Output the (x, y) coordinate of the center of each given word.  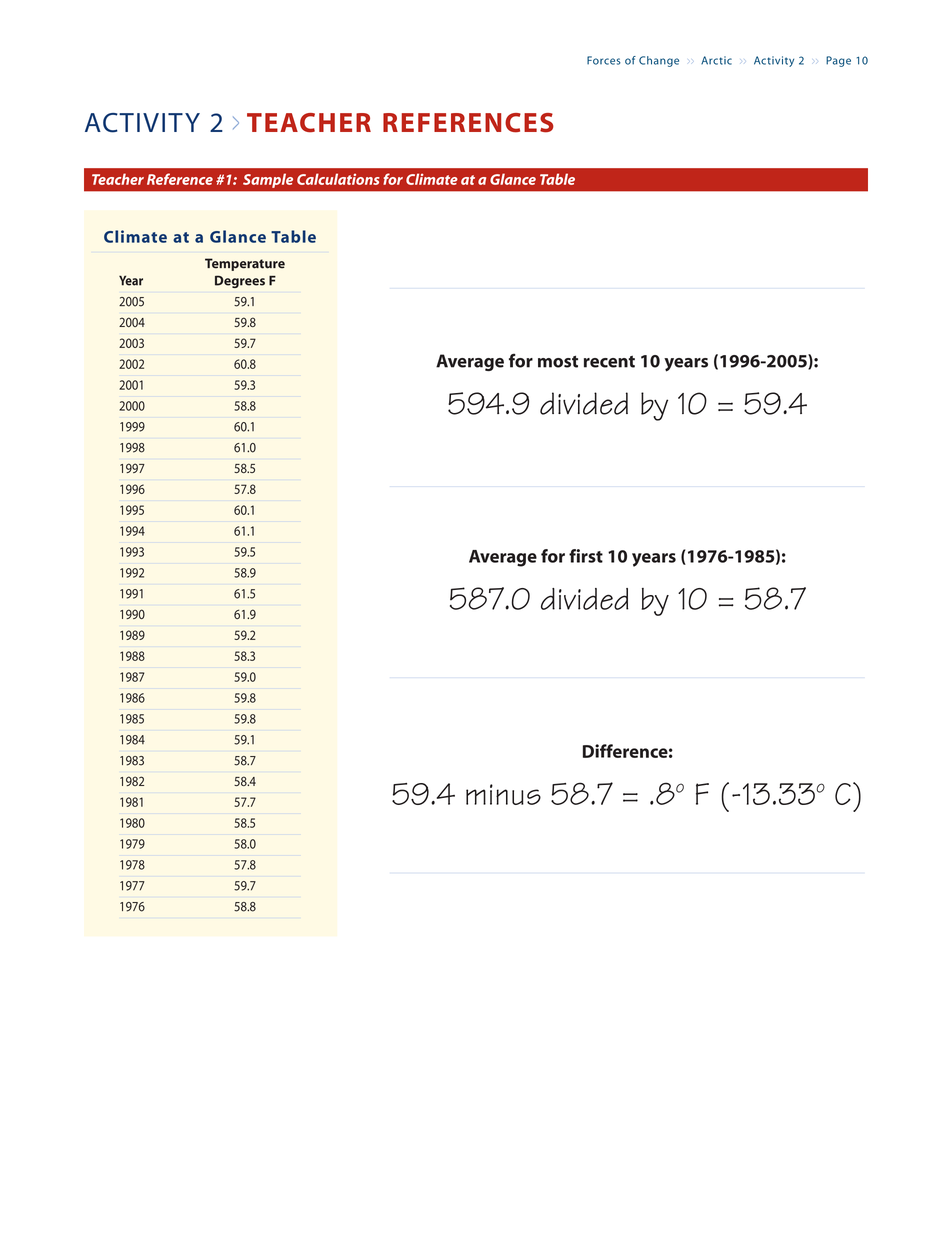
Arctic (716, 60)
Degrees (240, 282)
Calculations (338, 179)
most (558, 361)
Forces (604, 60)
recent (609, 361)
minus (503, 794)
